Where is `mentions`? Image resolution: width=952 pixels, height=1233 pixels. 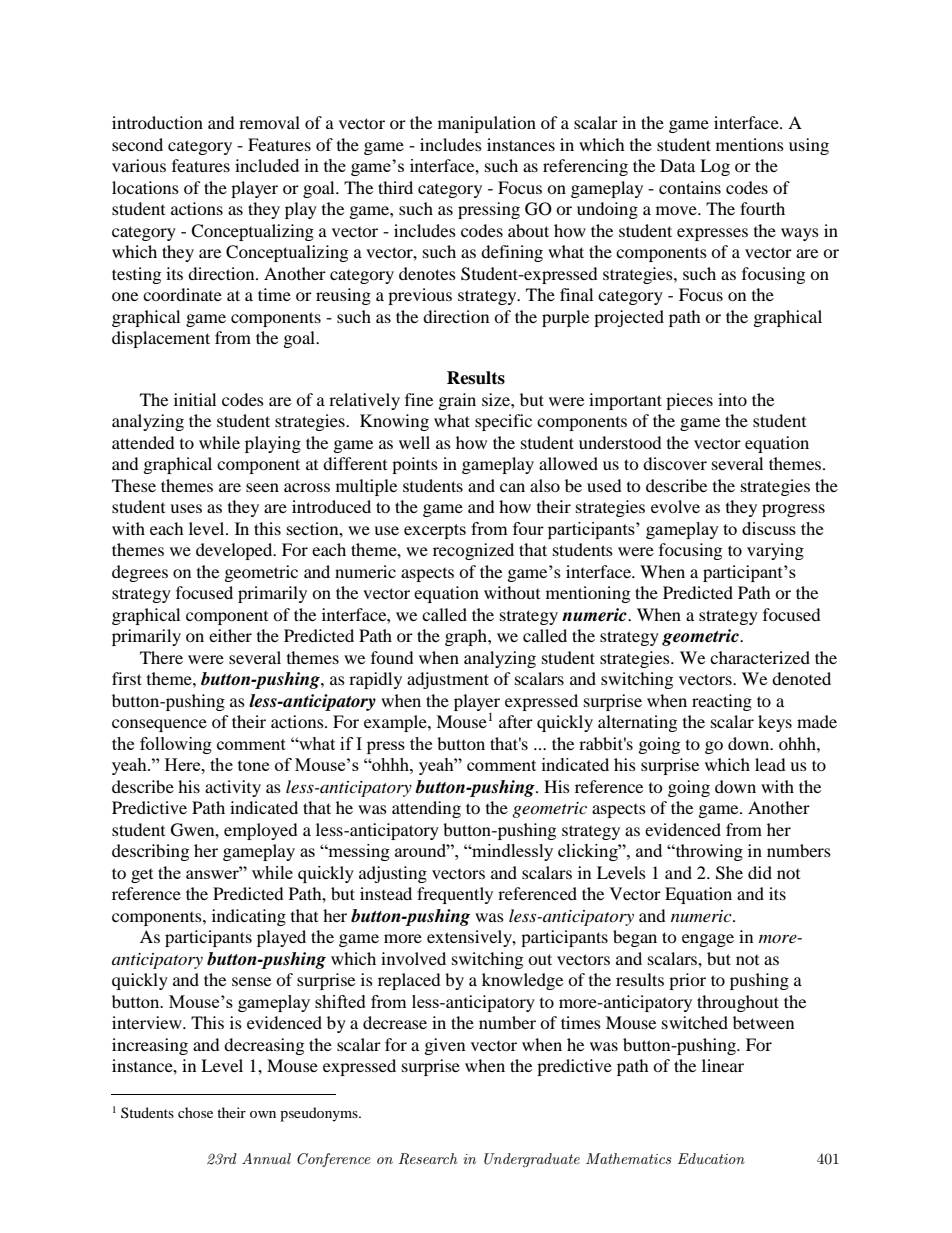
mentions is located at coordinates (750, 144).
